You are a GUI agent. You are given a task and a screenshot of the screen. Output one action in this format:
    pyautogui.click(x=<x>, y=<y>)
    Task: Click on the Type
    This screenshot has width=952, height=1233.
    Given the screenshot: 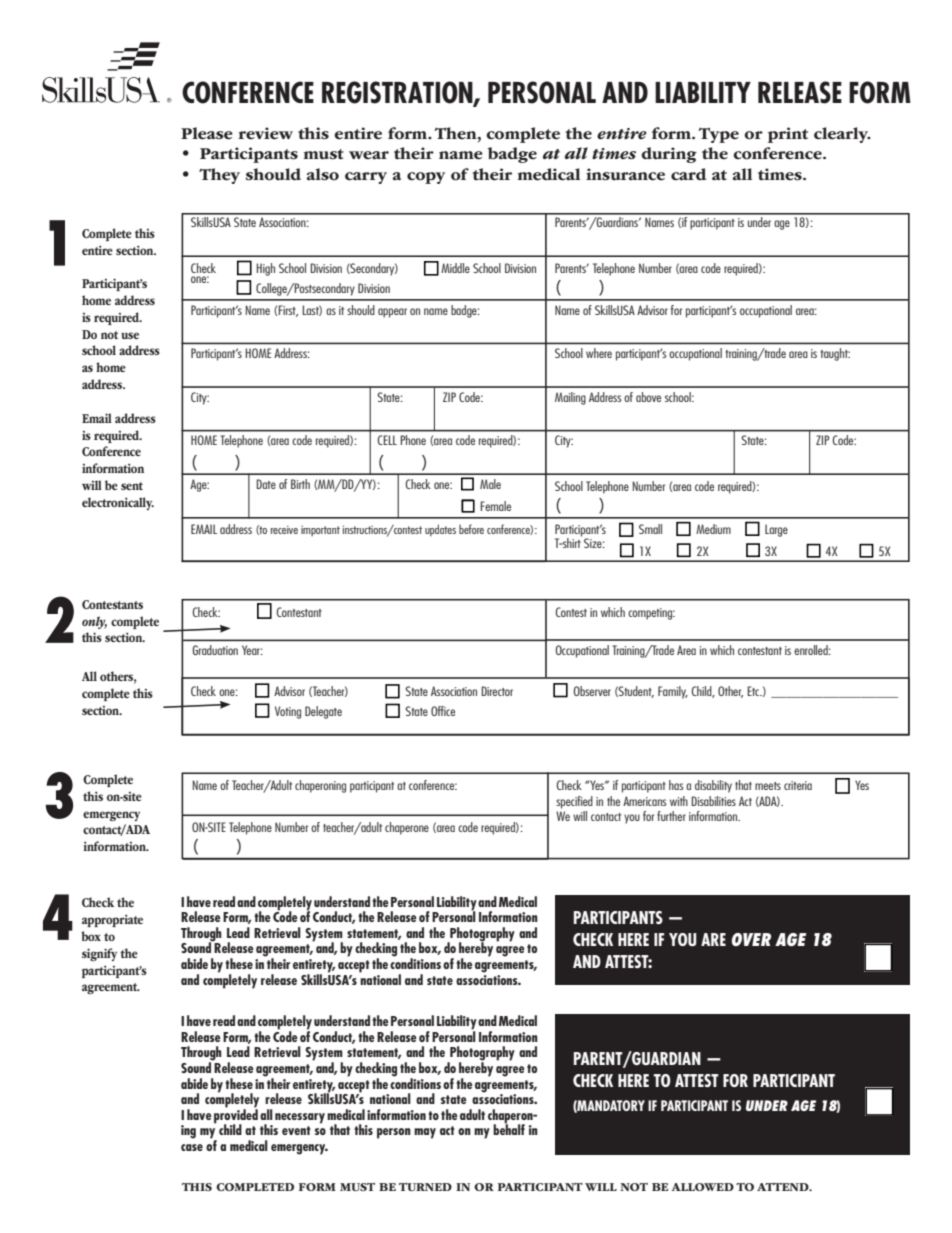 What is the action you would take?
    pyautogui.click(x=719, y=135)
